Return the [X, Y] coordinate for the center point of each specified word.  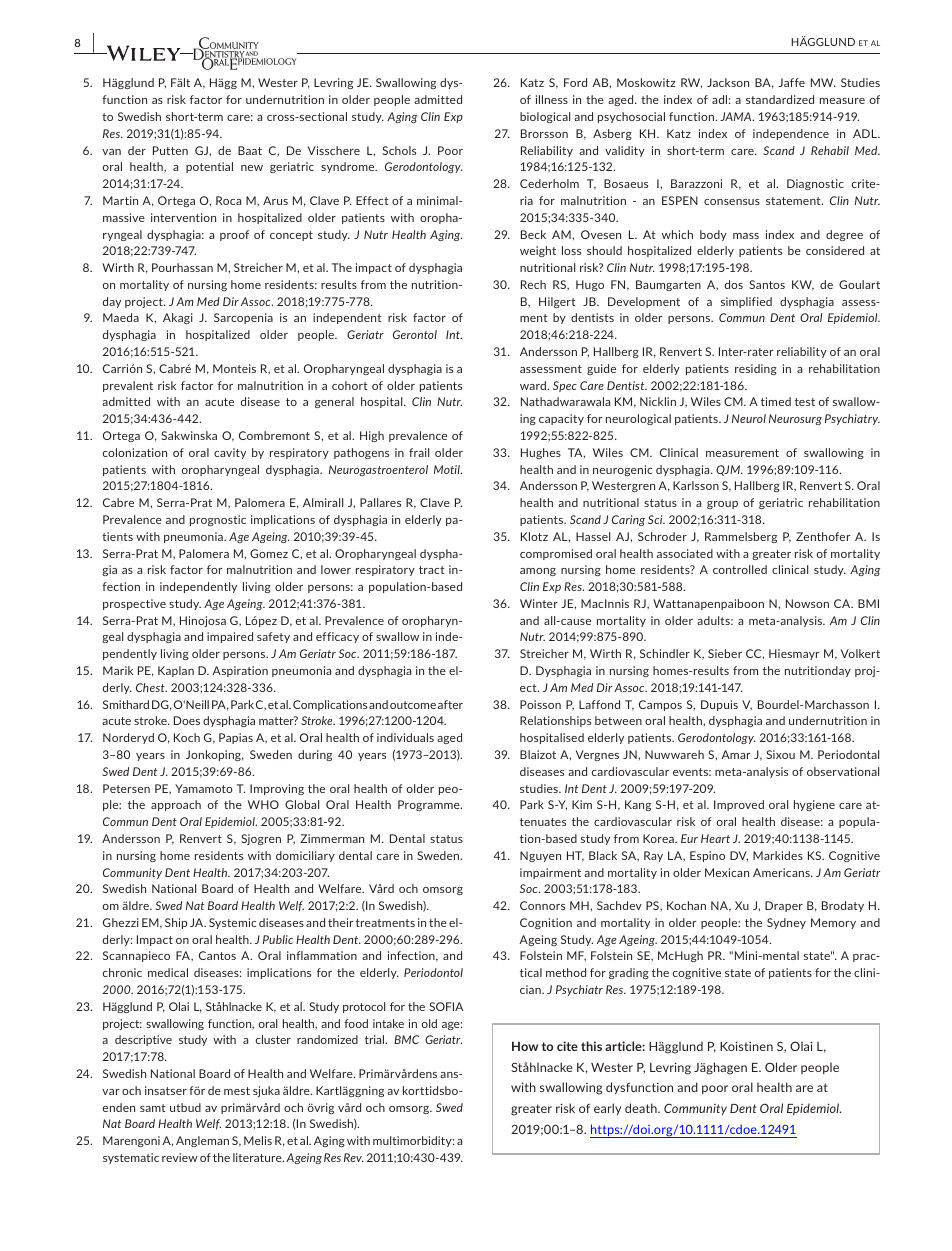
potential [209, 167]
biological [545, 117]
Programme [430, 805]
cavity [230, 453]
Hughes [541, 453]
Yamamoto [204, 788]
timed [776, 401]
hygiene [814, 805]
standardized [780, 99]
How [525, 1046]
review [180, 1157]
